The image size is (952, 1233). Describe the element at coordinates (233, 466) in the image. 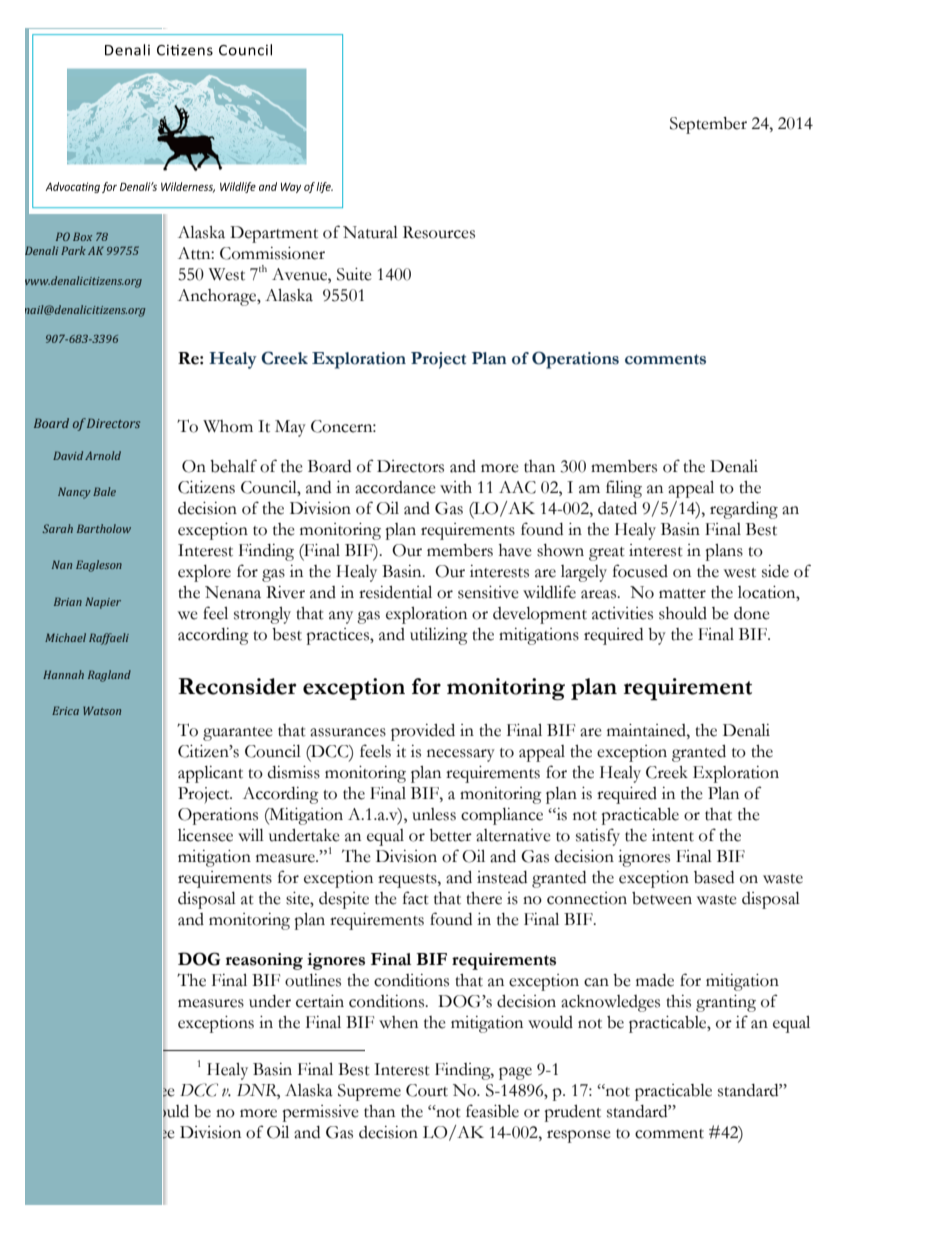

I see `behalf` at that location.
